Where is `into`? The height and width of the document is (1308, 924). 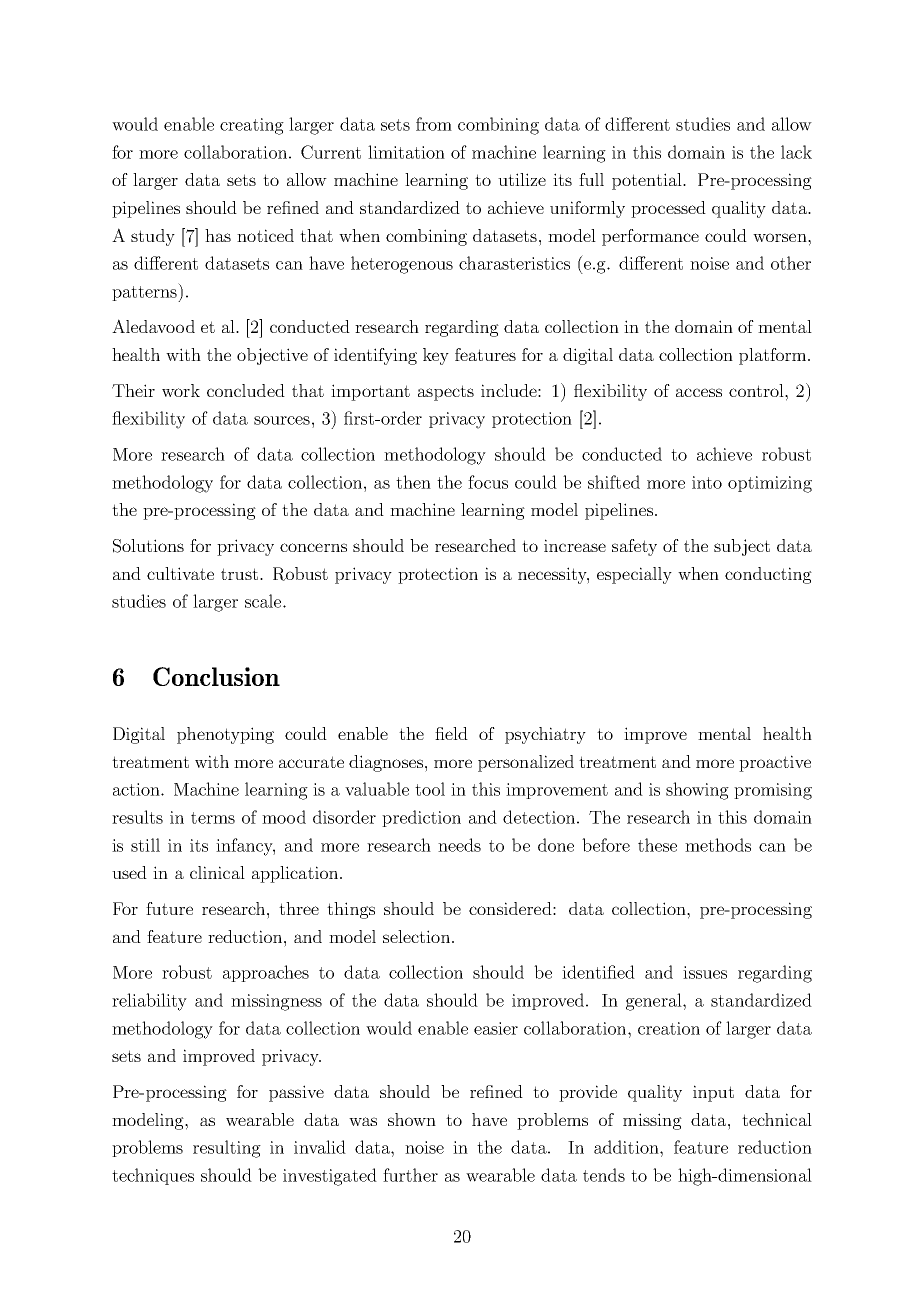 into is located at coordinates (707, 482).
